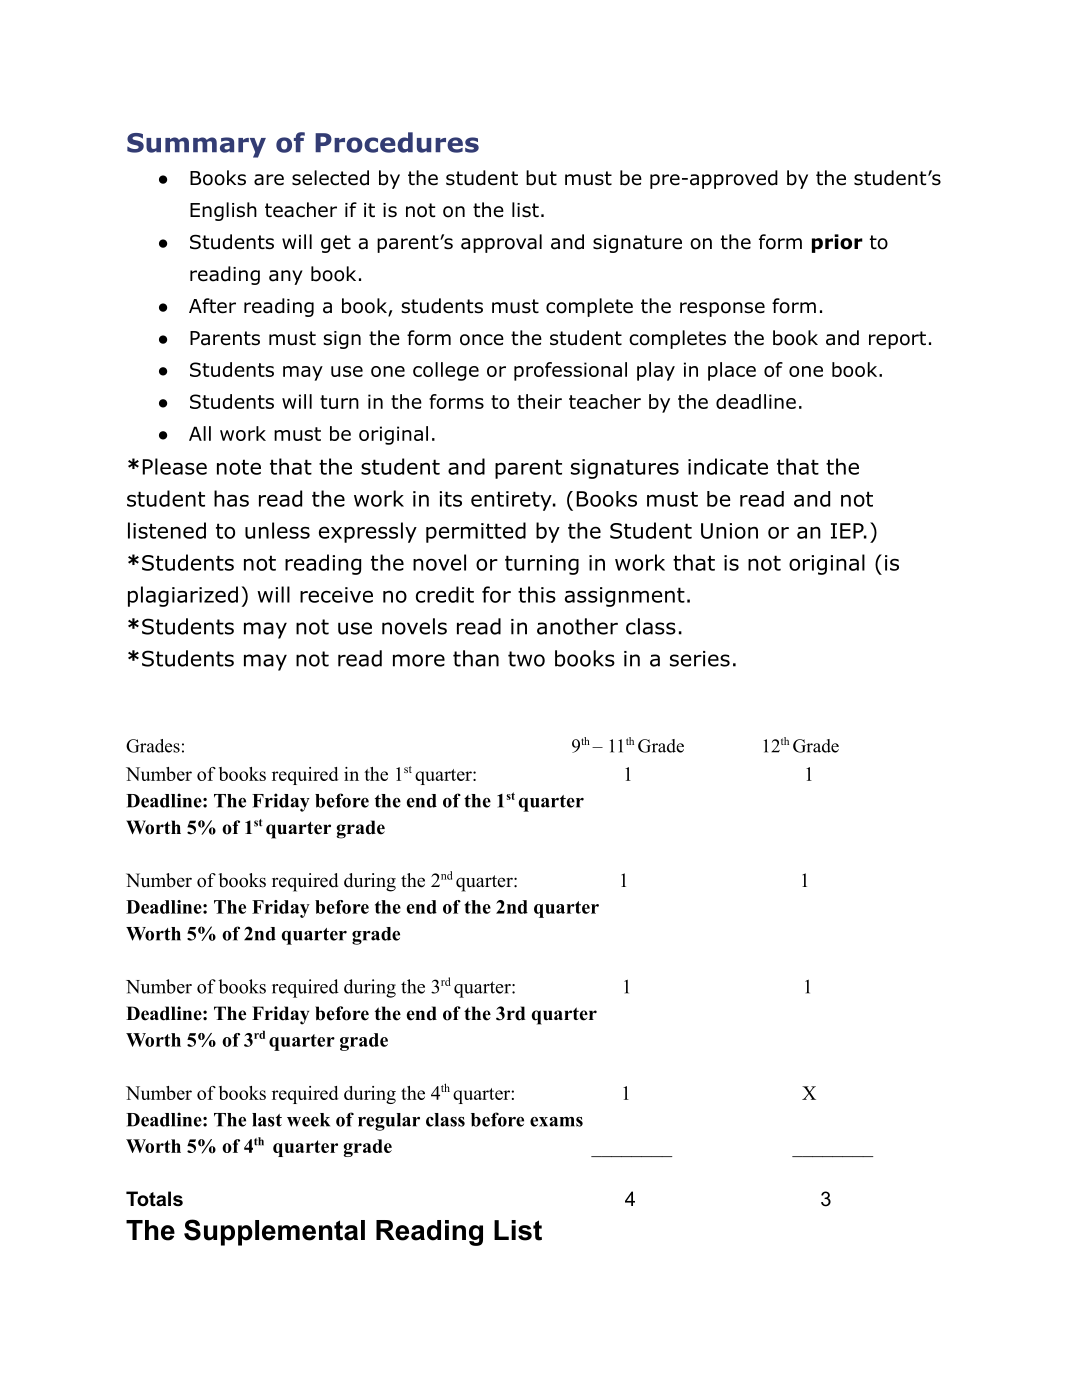  What do you see at coordinates (837, 243) in the image?
I see `prior` at bounding box center [837, 243].
